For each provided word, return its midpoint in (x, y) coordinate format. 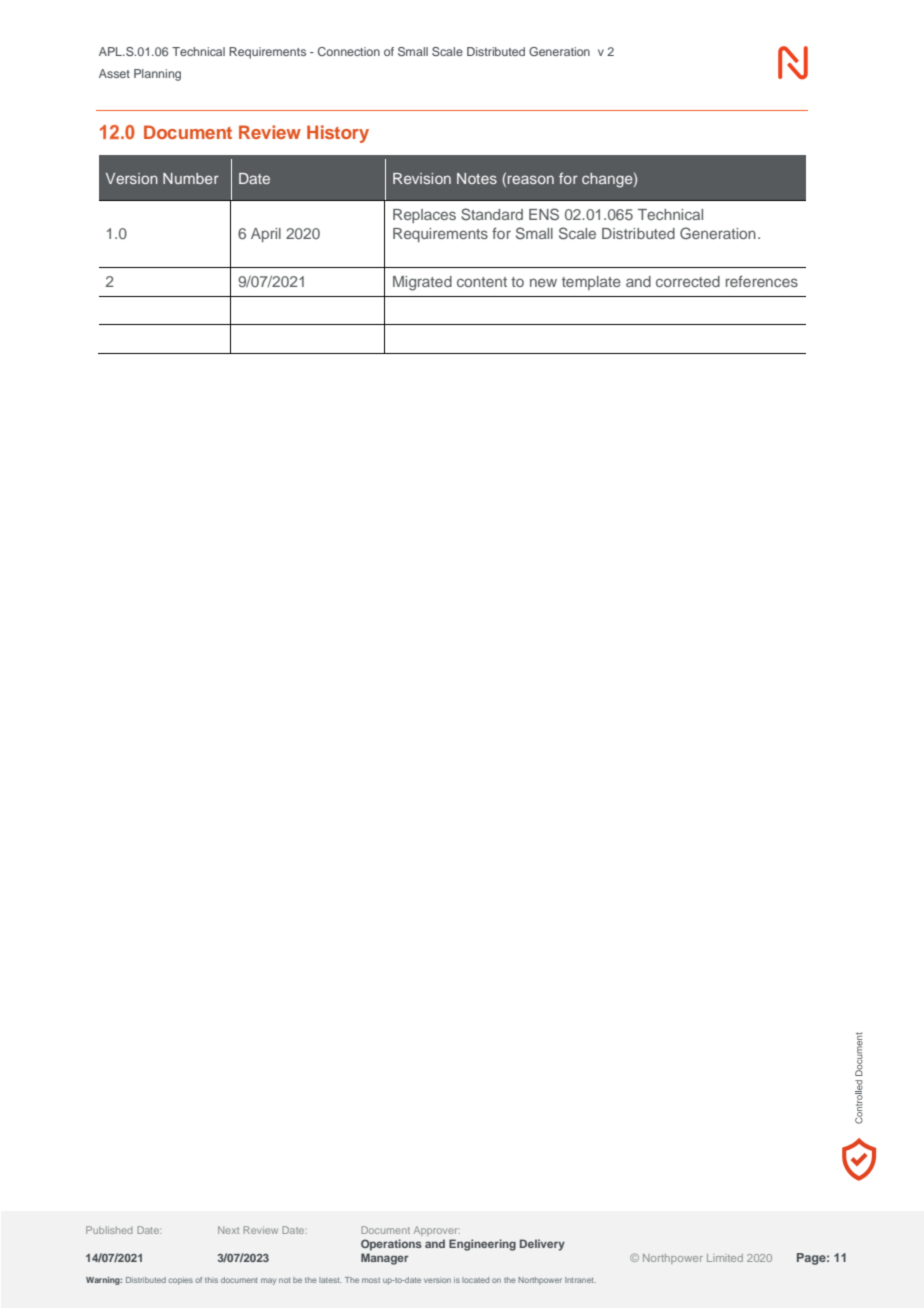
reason (531, 179)
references (762, 281)
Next (228, 1230)
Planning (157, 75)
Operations (391, 1245)
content (482, 282)
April (266, 235)
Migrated (422, 283)
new (543, 282)
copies (181, 1281)
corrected (688, 281)
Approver (437, 1231)
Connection (349, 51)
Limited (725, 1258)
